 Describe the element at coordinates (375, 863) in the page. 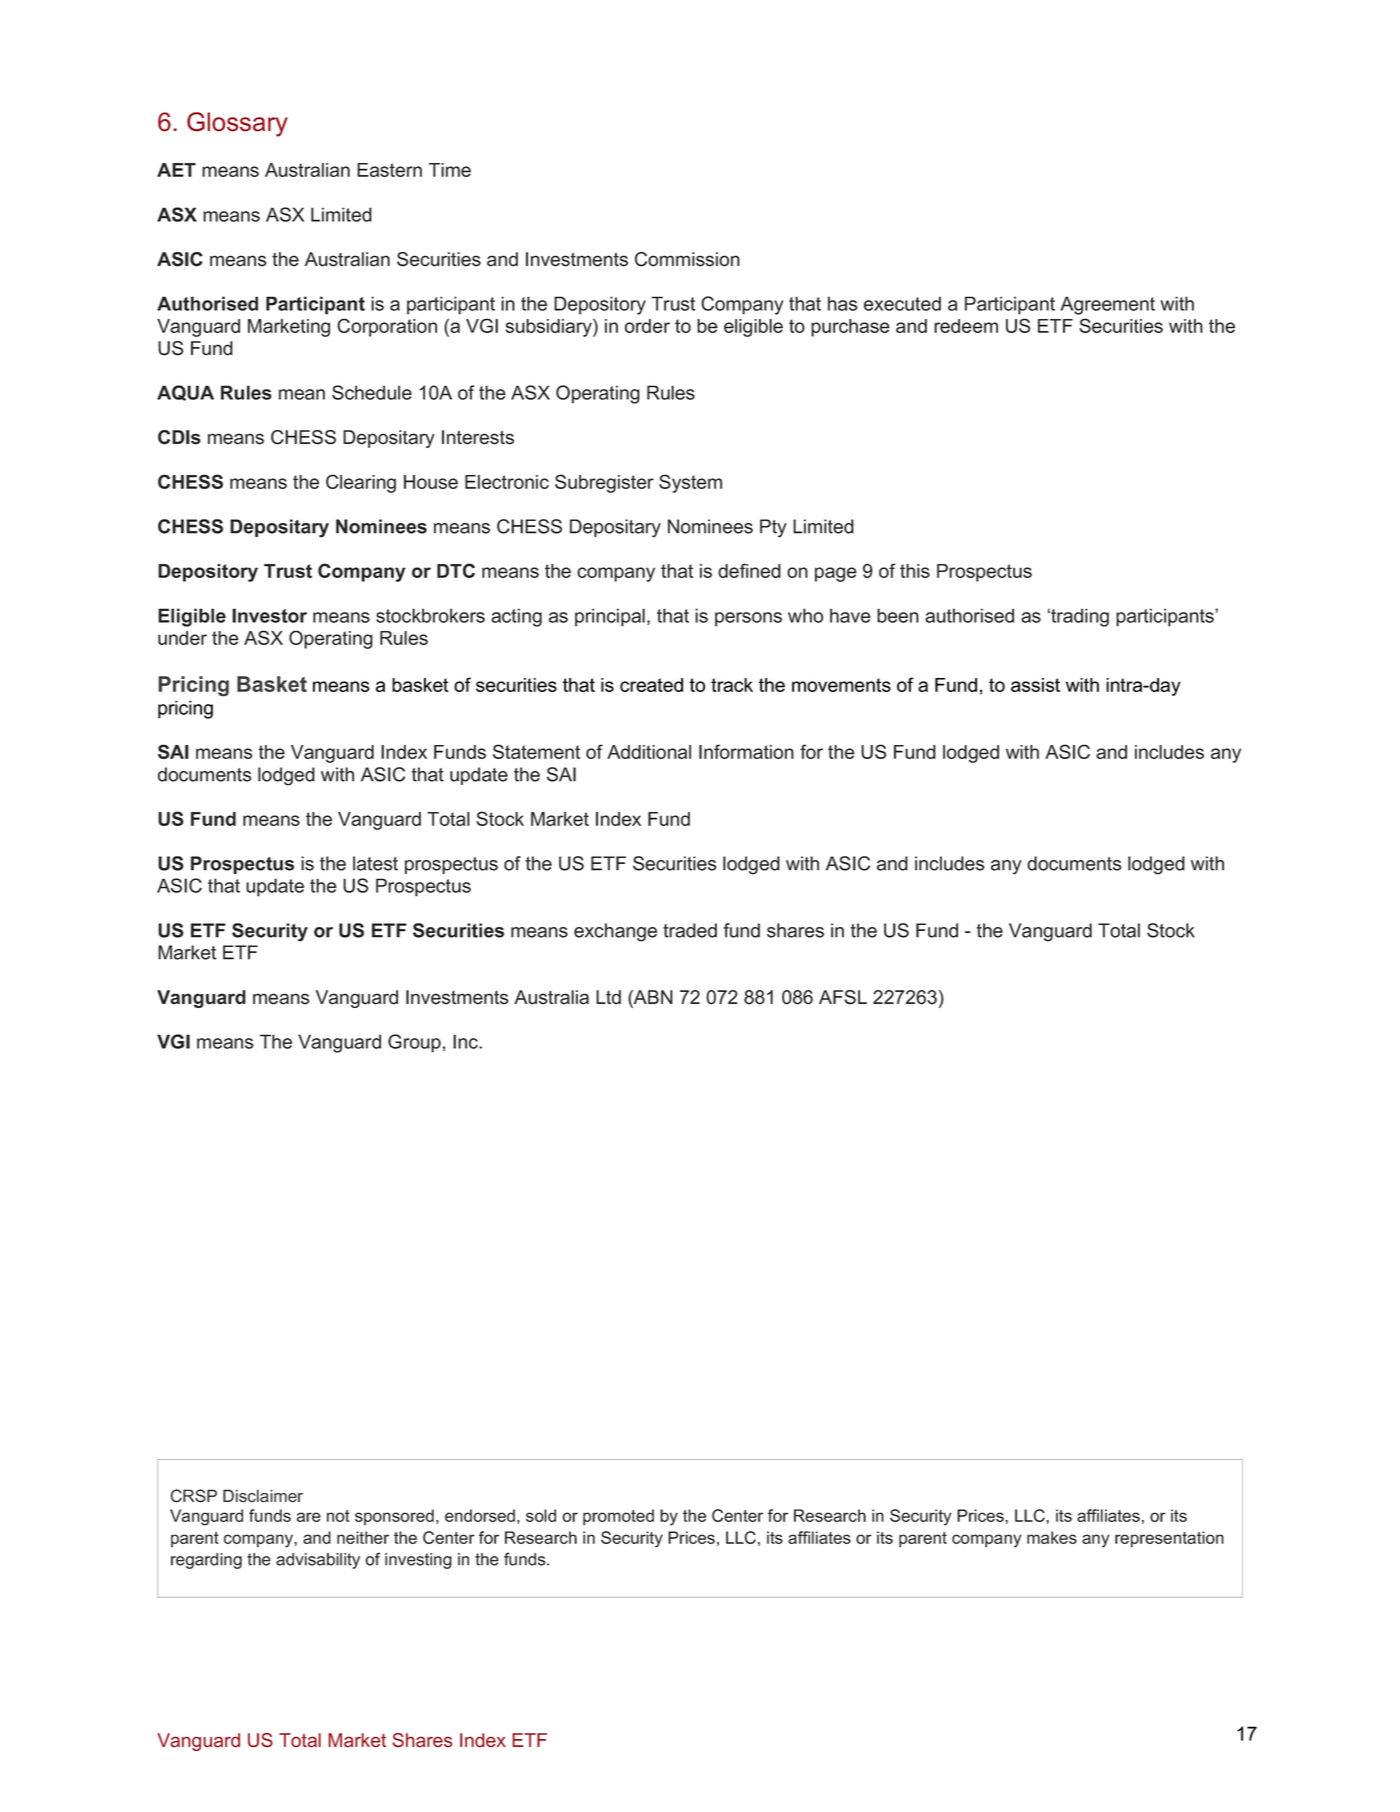

I see `latest` at that location.
